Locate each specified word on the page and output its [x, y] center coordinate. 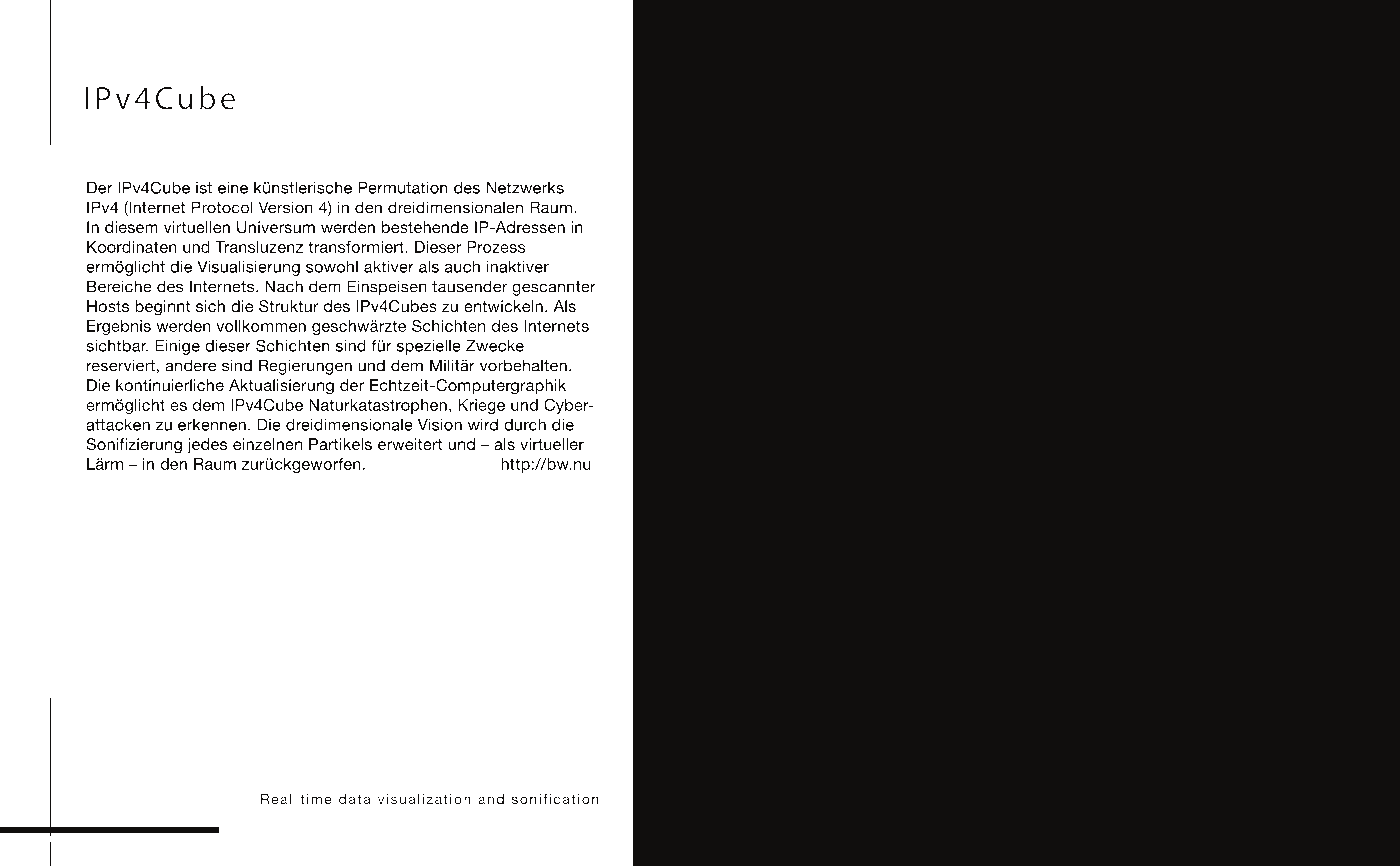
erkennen [212, 425]
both [168, 589]
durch [525, 424]
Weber [340, 146]
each [153, 747]
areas [355, 590]
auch [462, 266]
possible [513, 571]
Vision [440, 424]
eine [233, 187]
